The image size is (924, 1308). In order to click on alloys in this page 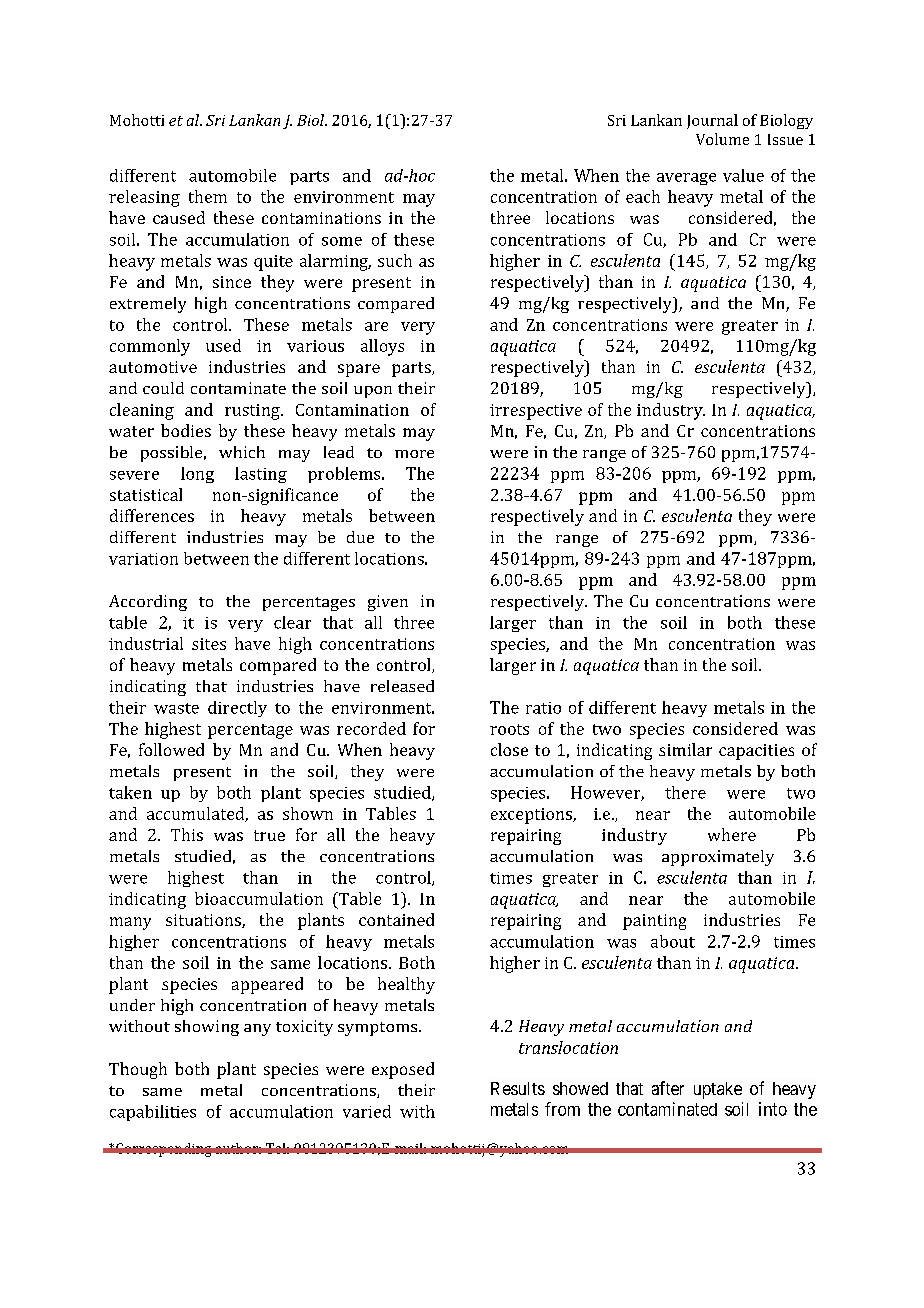, I will do `click(382, 347)`.
